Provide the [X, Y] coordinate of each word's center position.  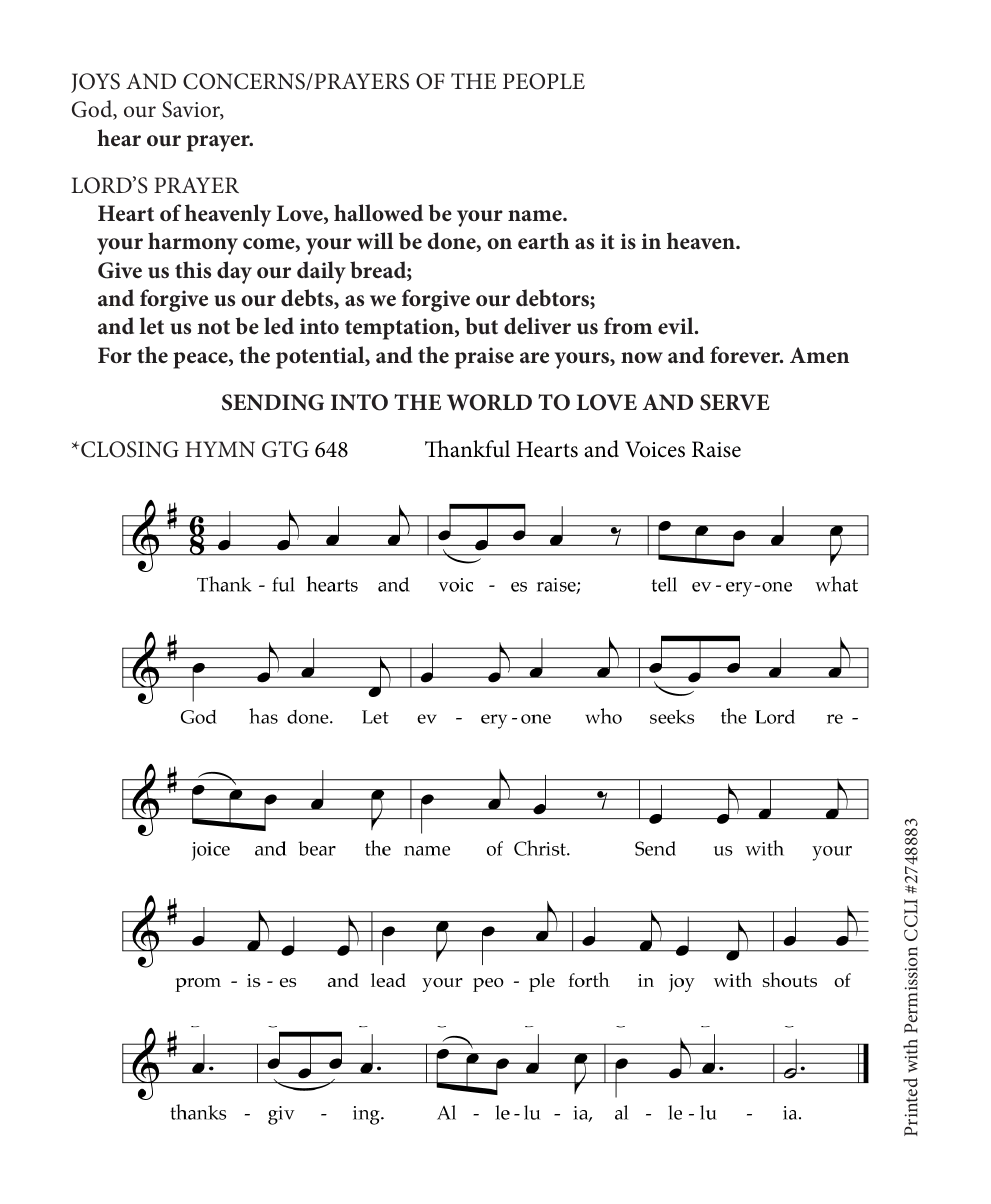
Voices [655, 449]
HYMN [220, 449]
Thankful [467, 449]
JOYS [95, 83]
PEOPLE [544, 81]
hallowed [378, 213]
